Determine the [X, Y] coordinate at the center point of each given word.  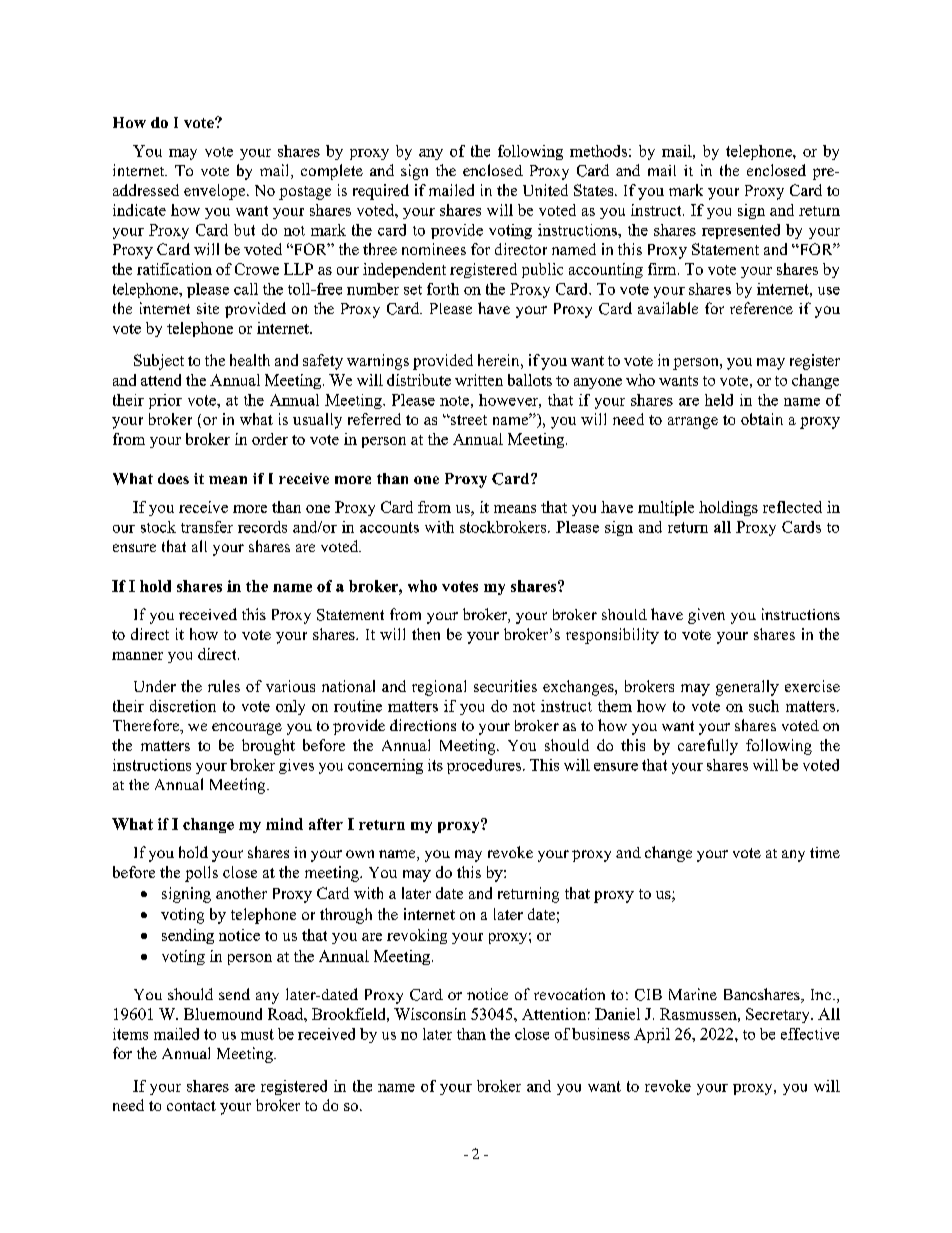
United [545, 190]
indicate [139, 210]
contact [191, 1106]
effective [810, 1034]
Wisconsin [430, 1014]
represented [741, 231]
